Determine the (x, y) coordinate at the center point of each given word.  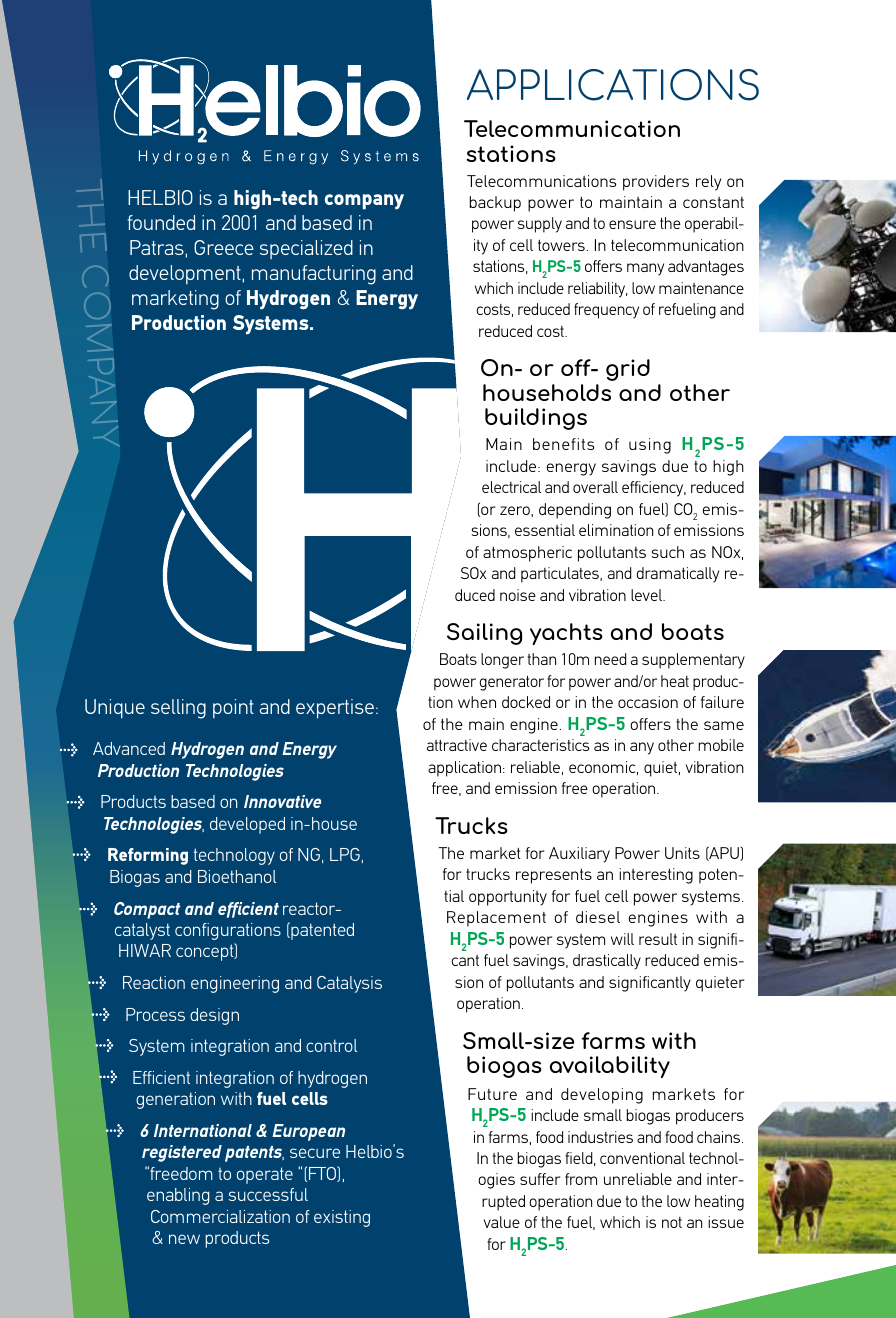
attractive (457, 745)
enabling (178, 1196)
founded (161, 222)
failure (722, 702)
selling (178, 709)
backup (495, 204)
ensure (632, 224)
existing (342, 1218)
